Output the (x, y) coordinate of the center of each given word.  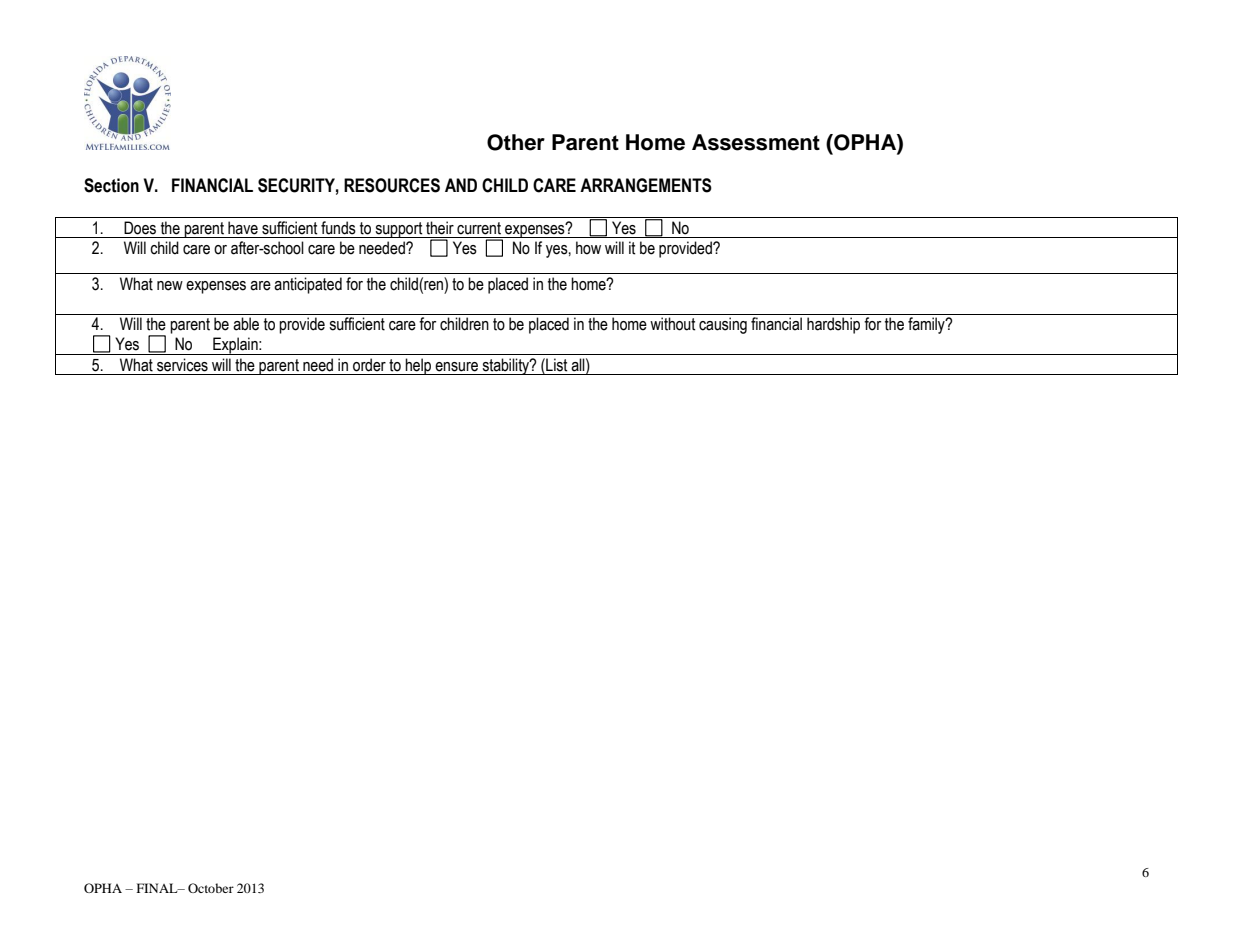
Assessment (756, 142)
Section (111, 185)
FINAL (158, 888)
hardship (833, 325)
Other (516, 142)
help (419, 366)
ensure (456, 367)
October (211, 888)
